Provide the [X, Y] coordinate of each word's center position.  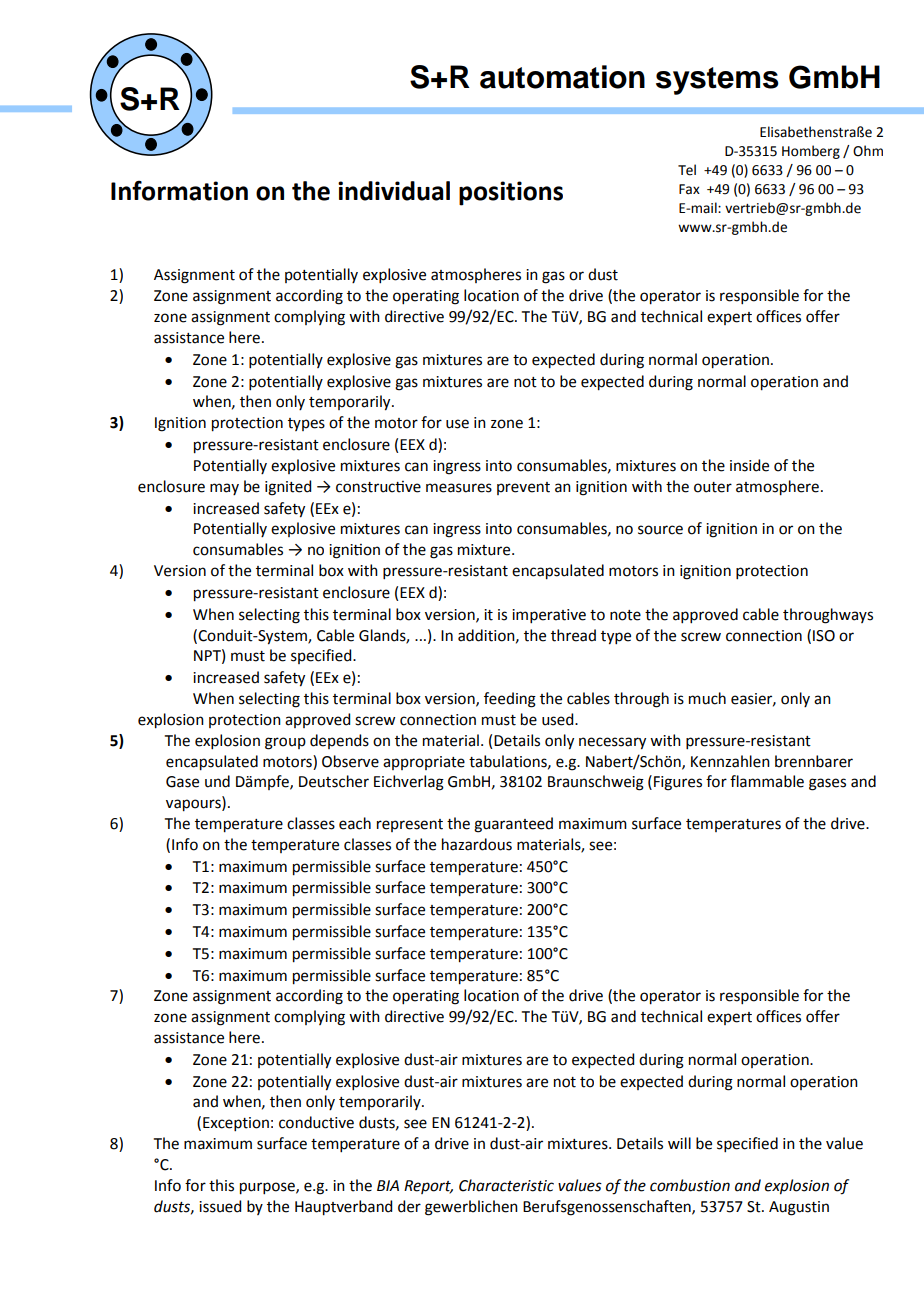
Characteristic [506, 1185]
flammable [767, 781]
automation [562, 77]
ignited [288, 488]
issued [220, 1206]
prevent [523, 488]
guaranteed [513, 825]
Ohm [868, 151]
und [217, 781]
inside [749, 465]
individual [394, 191]
